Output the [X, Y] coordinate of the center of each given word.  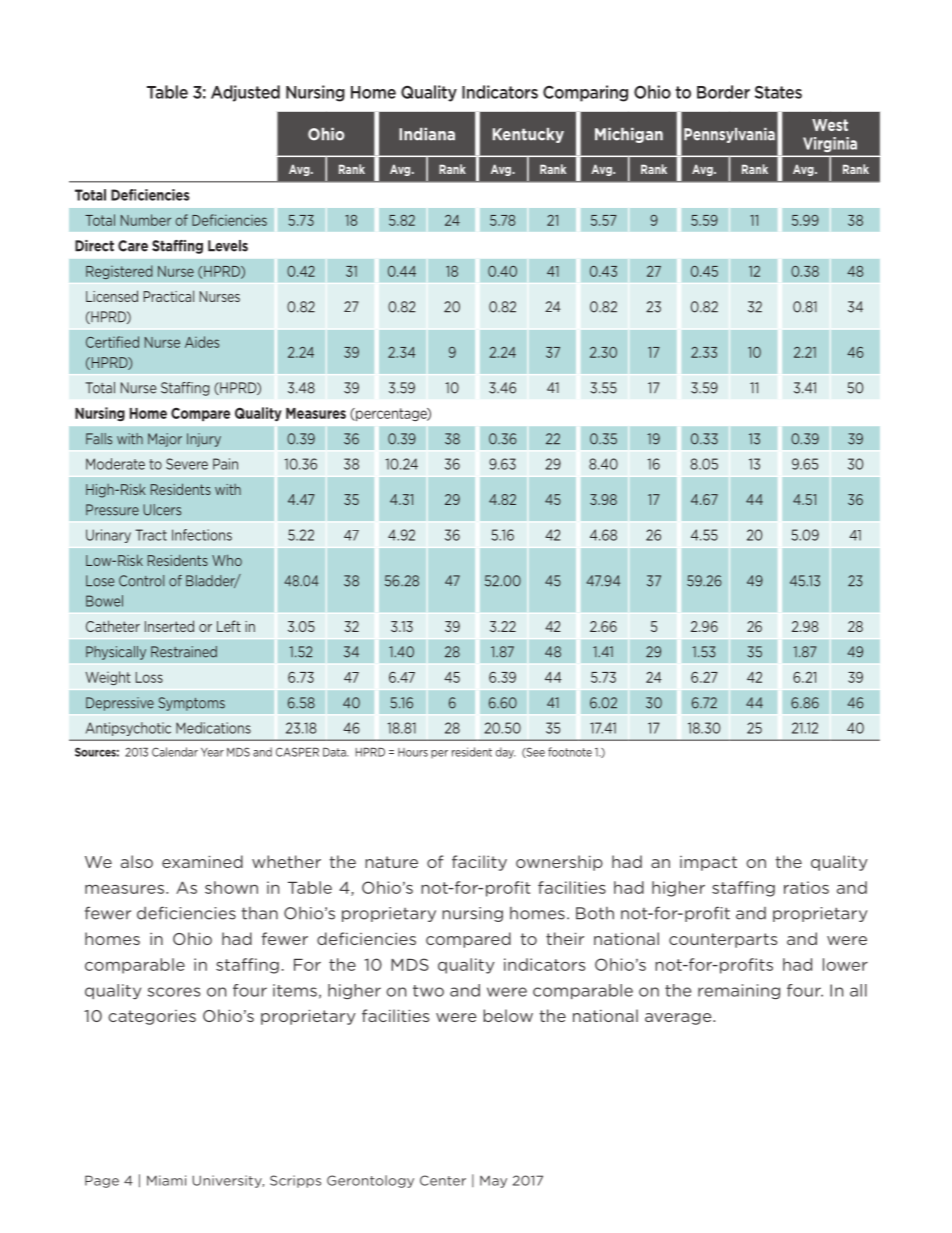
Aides [202, 342]
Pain [225, 464]
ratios [806, 887]
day [505, 753]
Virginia [830, 144]
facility [479, 863]
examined [202, 861]
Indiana [427, 134]
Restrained [184, 652]
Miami [166, 1180]
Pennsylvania [729, 135]
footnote [570, 752]
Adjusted [245, 93]
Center [443, 1180]
